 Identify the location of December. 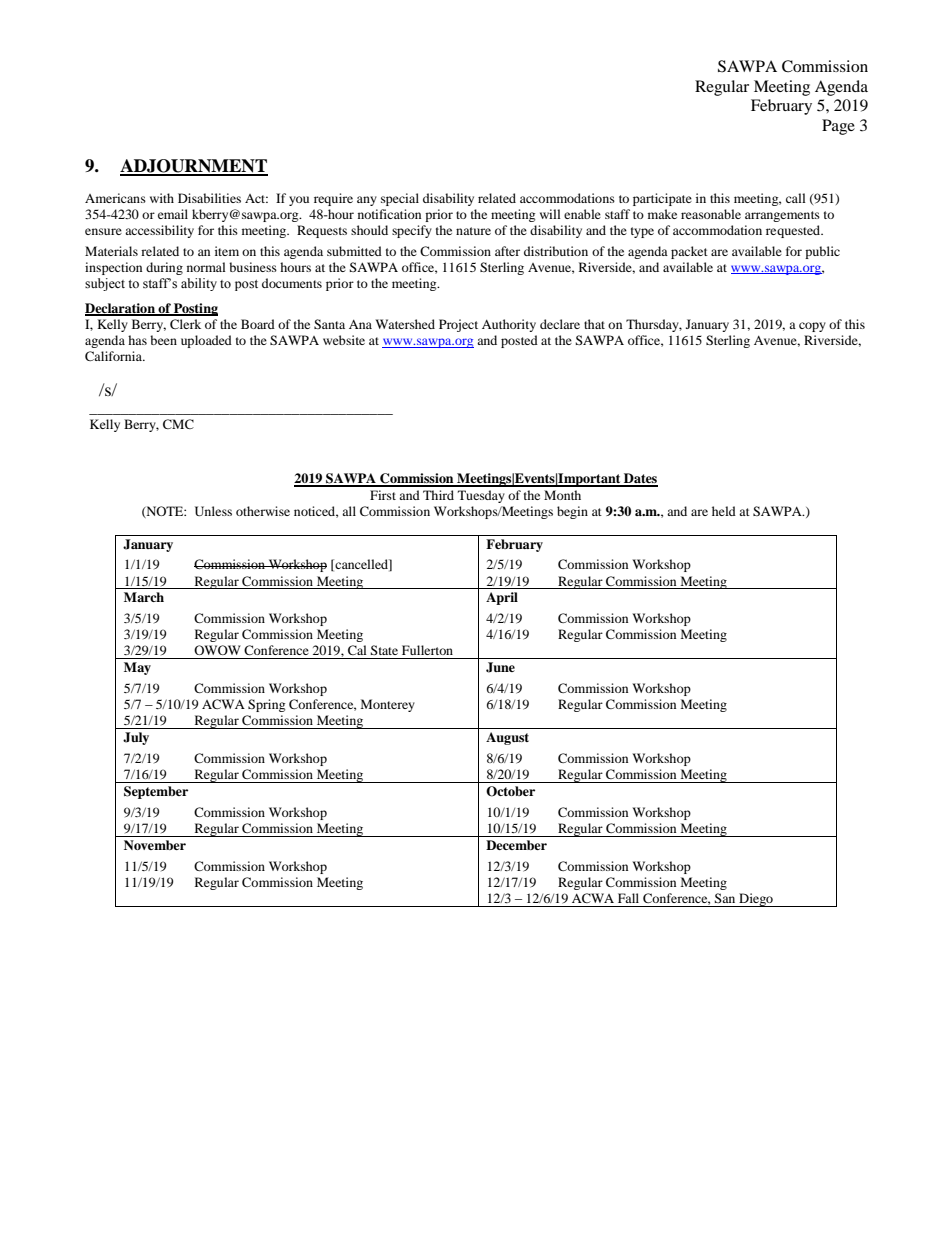
(516, 845).
